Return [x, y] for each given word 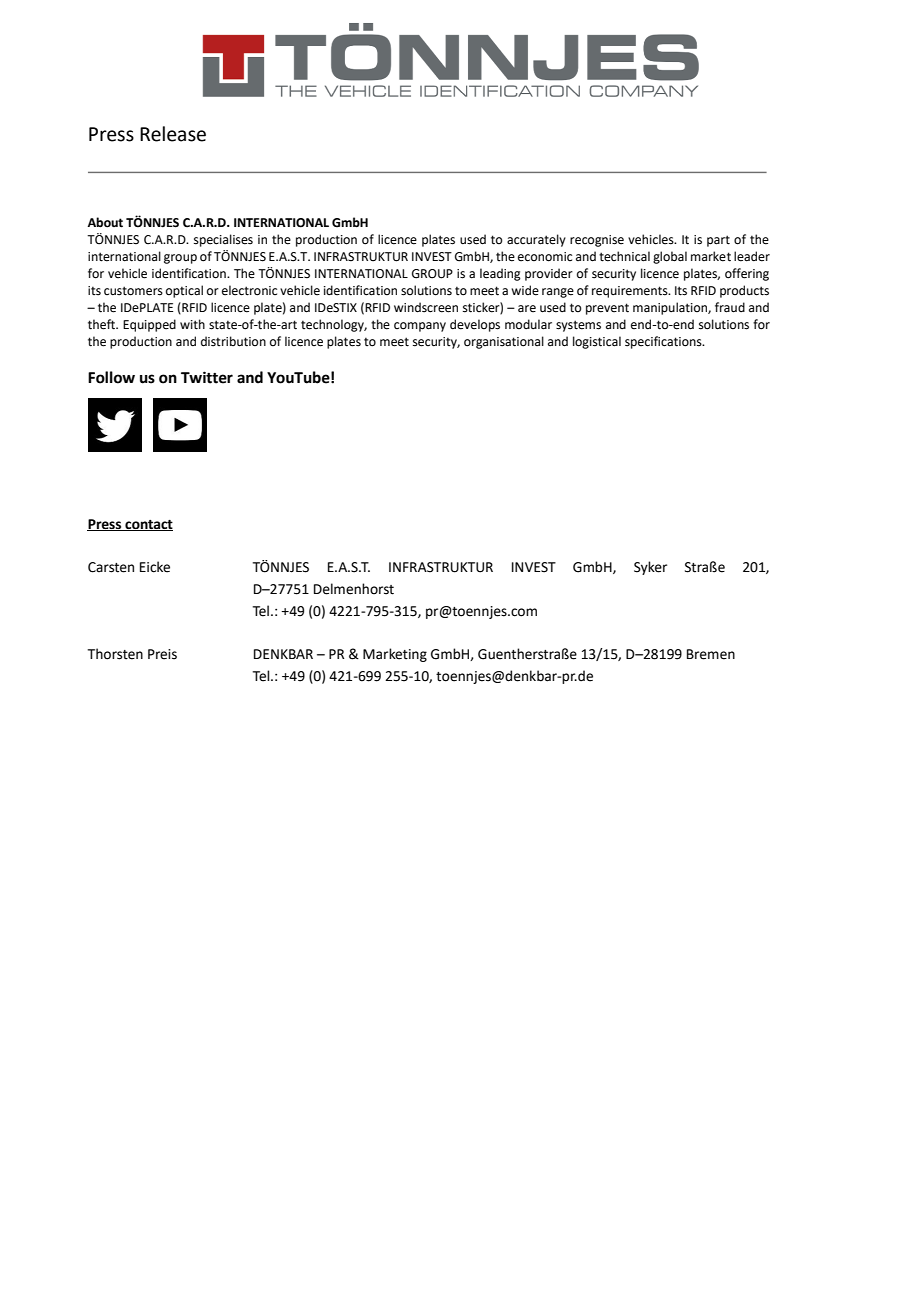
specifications [664, 342]
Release [173, 134]
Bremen [711, 654]
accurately [536, 240]
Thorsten [115, 654]
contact [148, 525]
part [718, 241]
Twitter [207, 377]
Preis [162, 654]
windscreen [426, 307]
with [192, 324]
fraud [730, 307]
